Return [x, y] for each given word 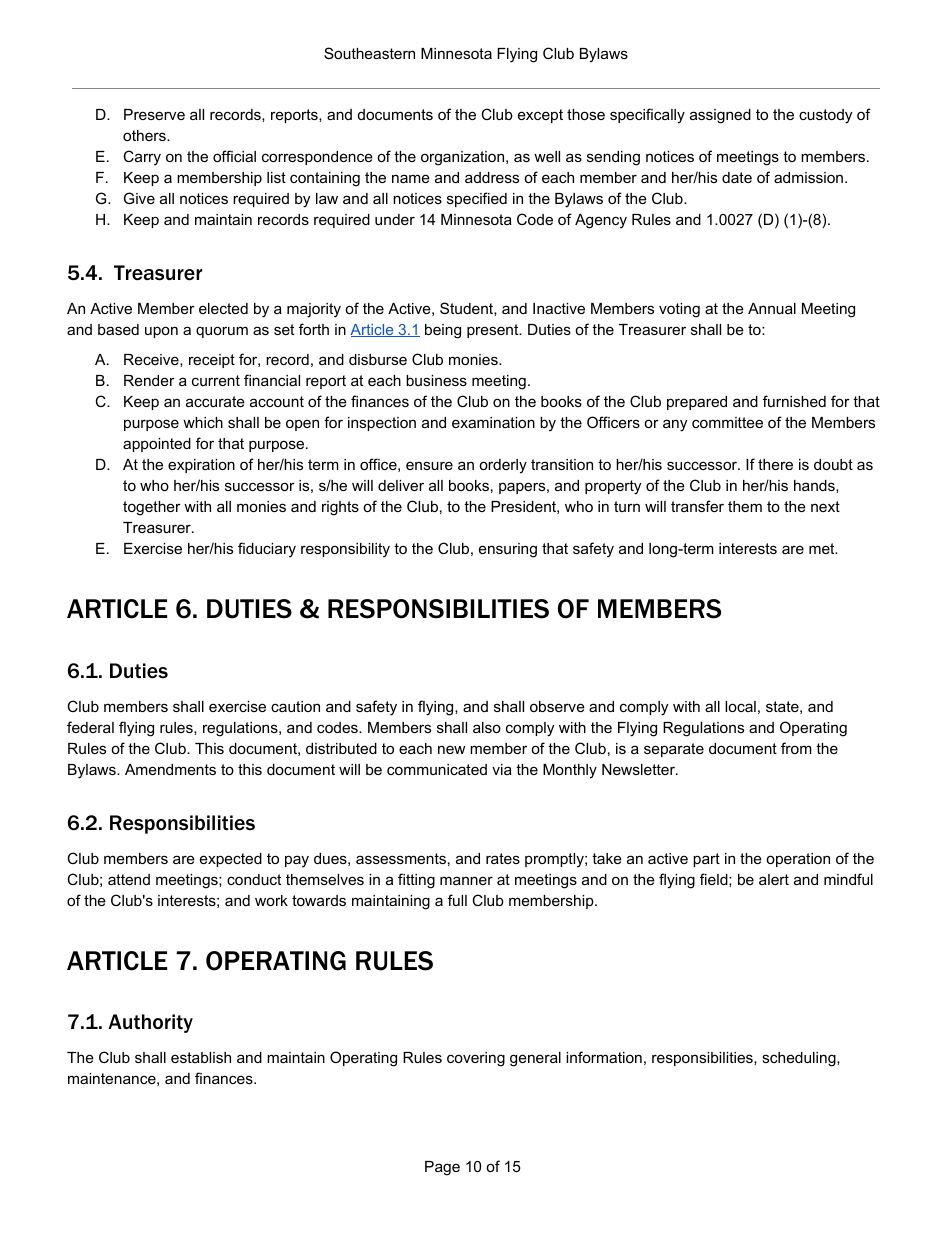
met [823, 548]
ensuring [508, 550]
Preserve [154, 114]
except [540, 116]
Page [442, 1168]
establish [201, 1057]
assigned [720, 116]
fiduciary [267, 550]
